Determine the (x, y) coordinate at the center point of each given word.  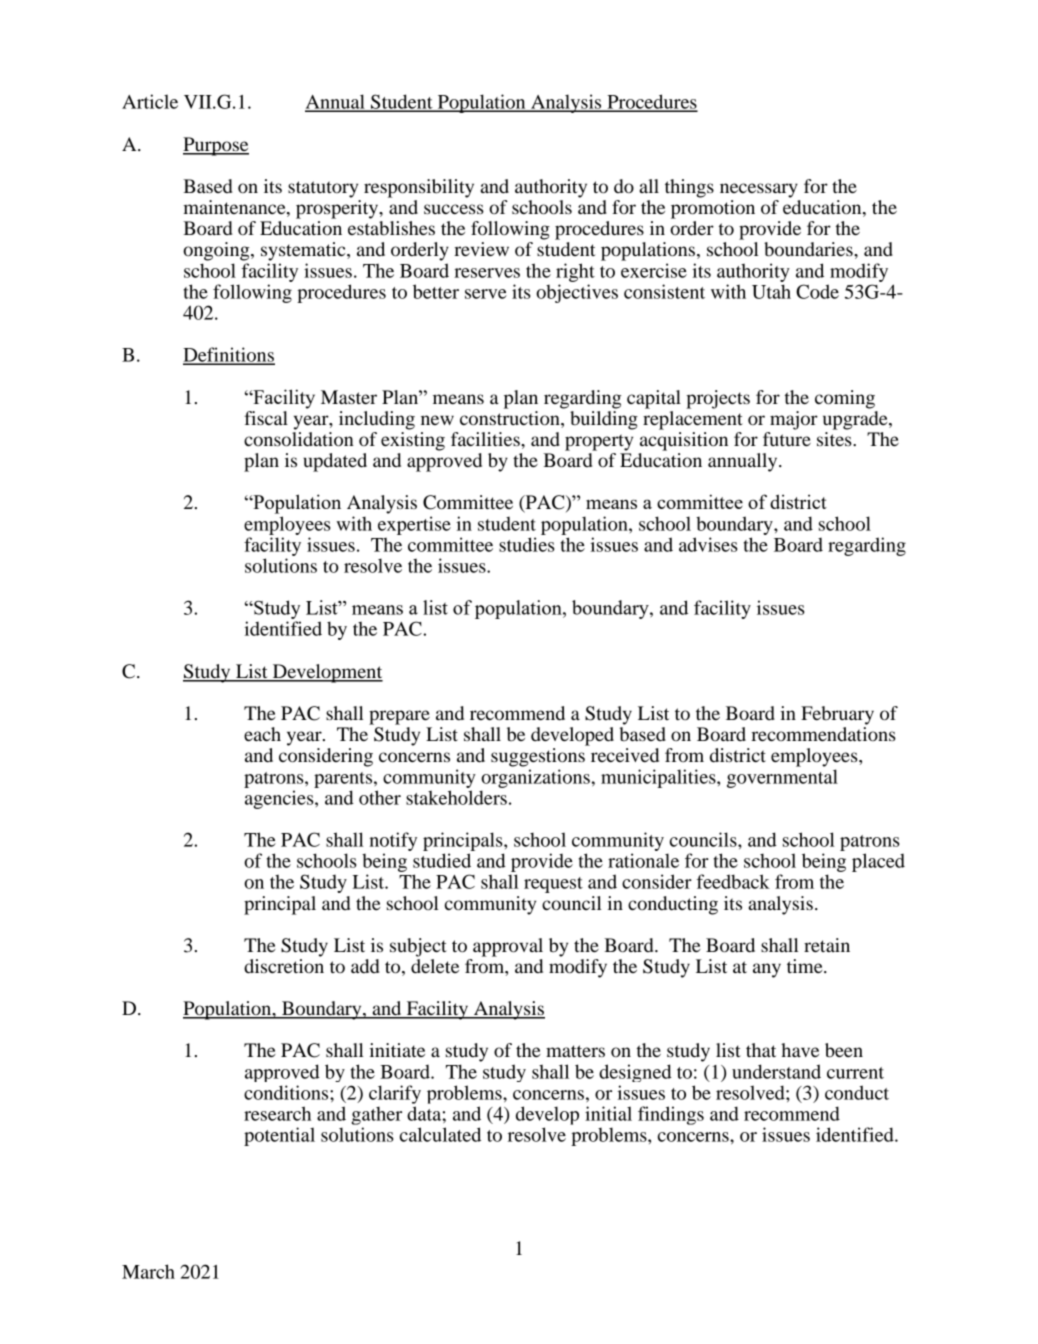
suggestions (538, 757)
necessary (759, 190)
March (148, 1271)
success (454, 209)
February (837, 715)
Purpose (216, 146)
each (262, 734)
